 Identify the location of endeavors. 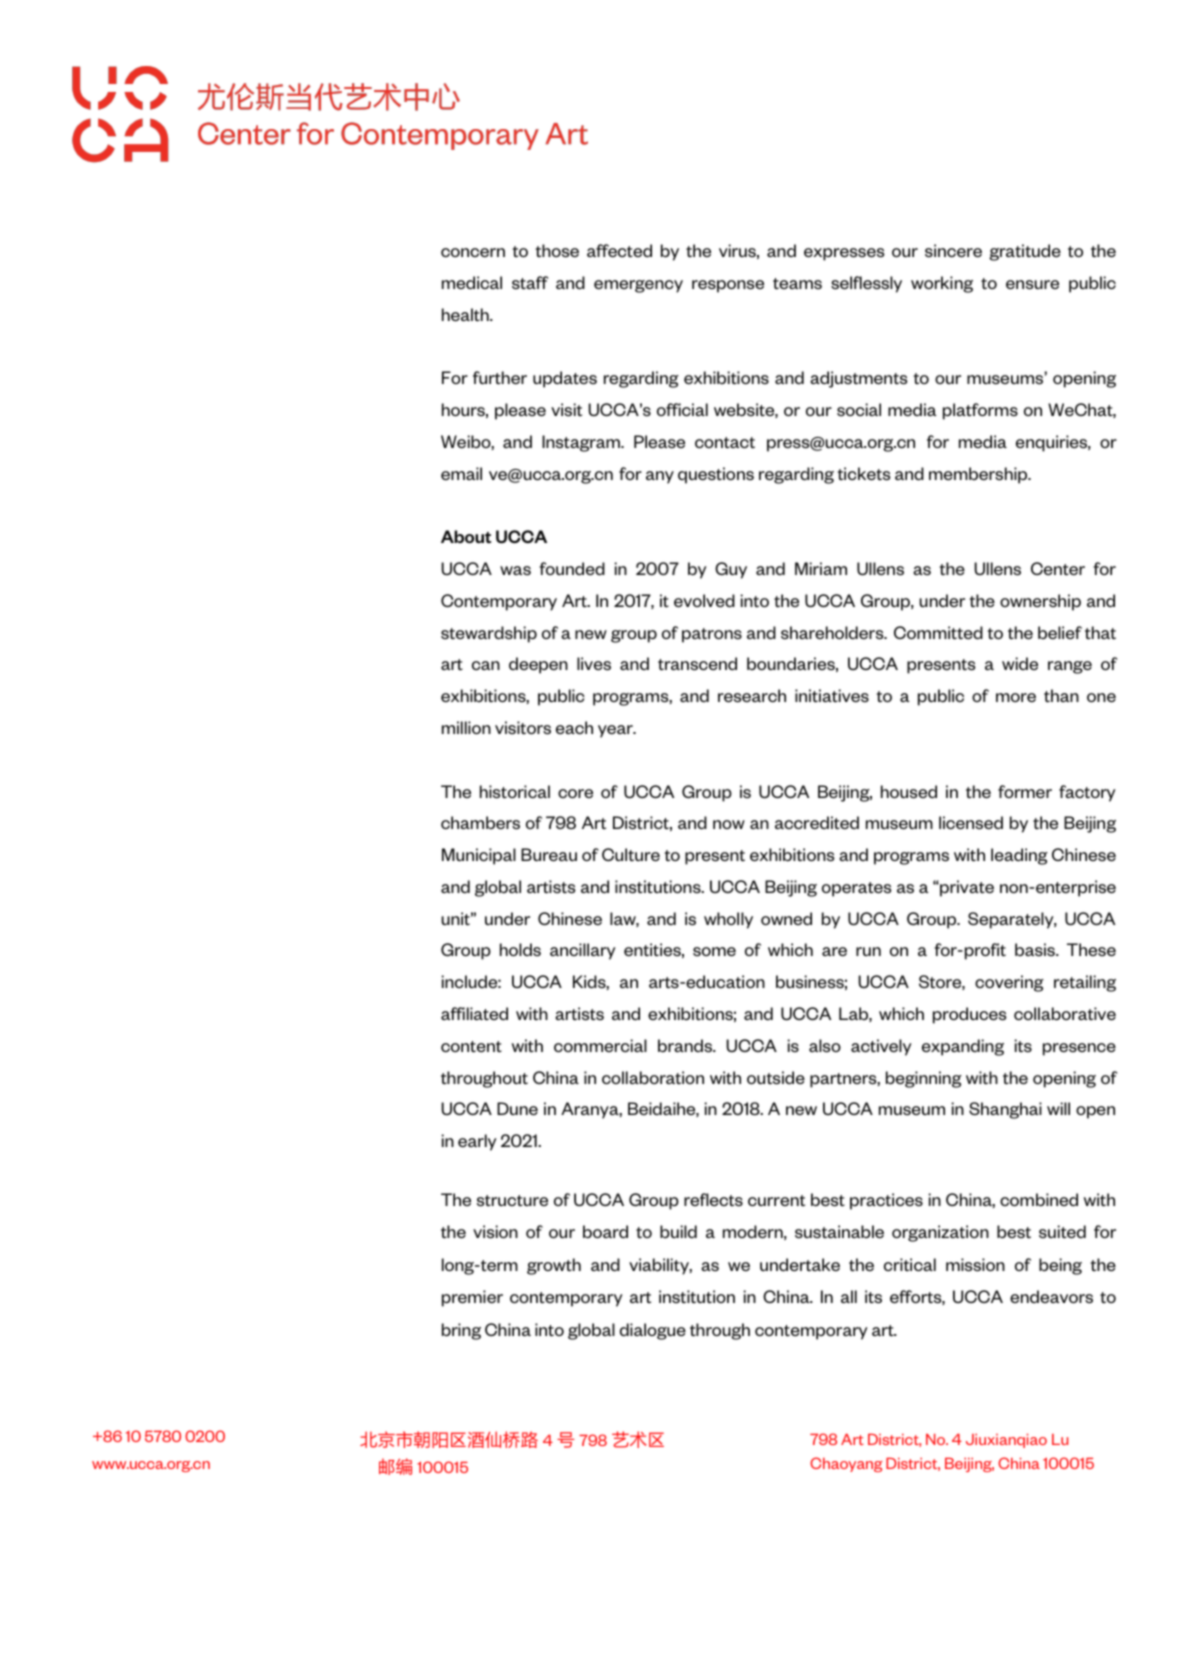
(1051, 1297).
